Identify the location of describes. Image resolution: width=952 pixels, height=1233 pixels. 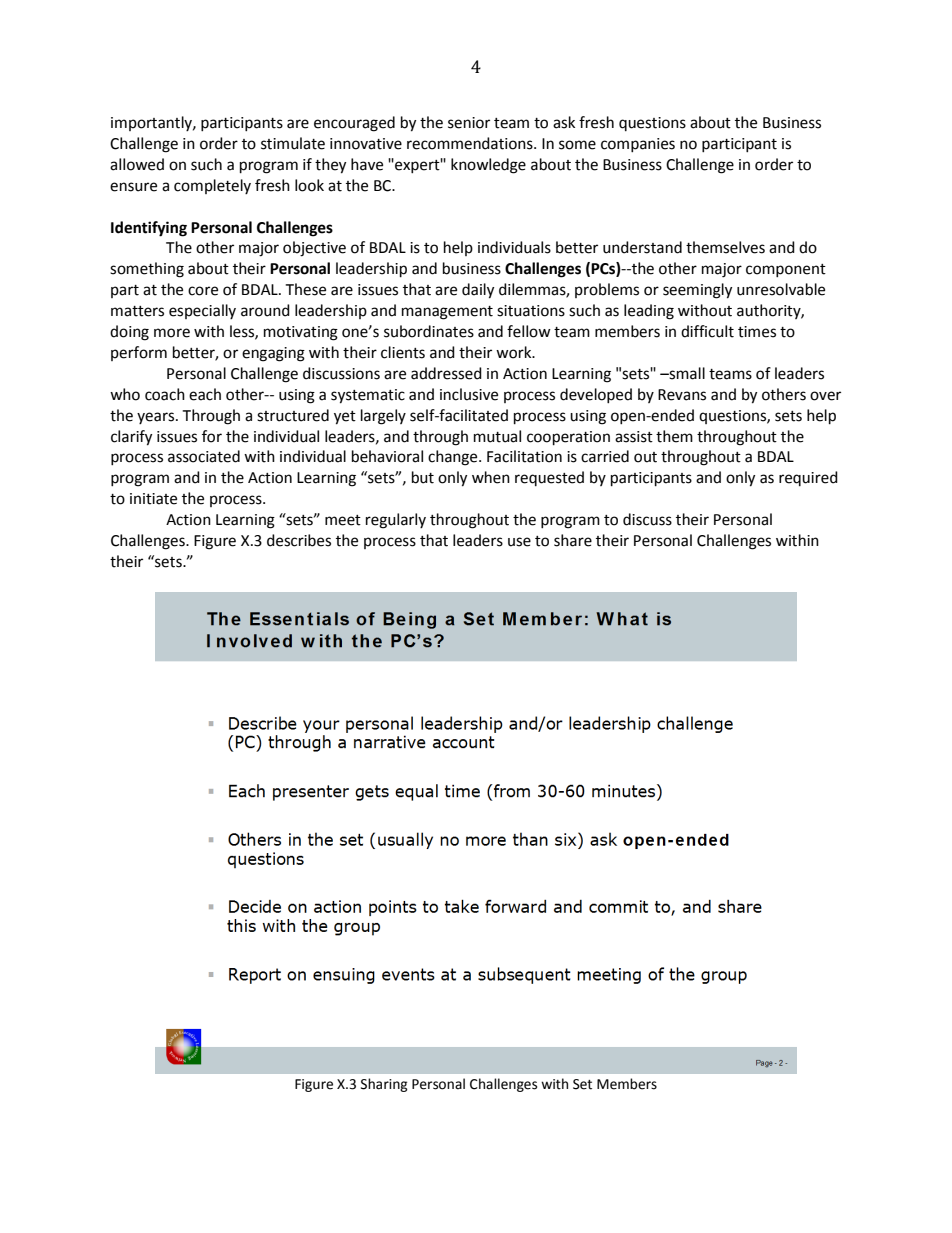
(299, 540).
